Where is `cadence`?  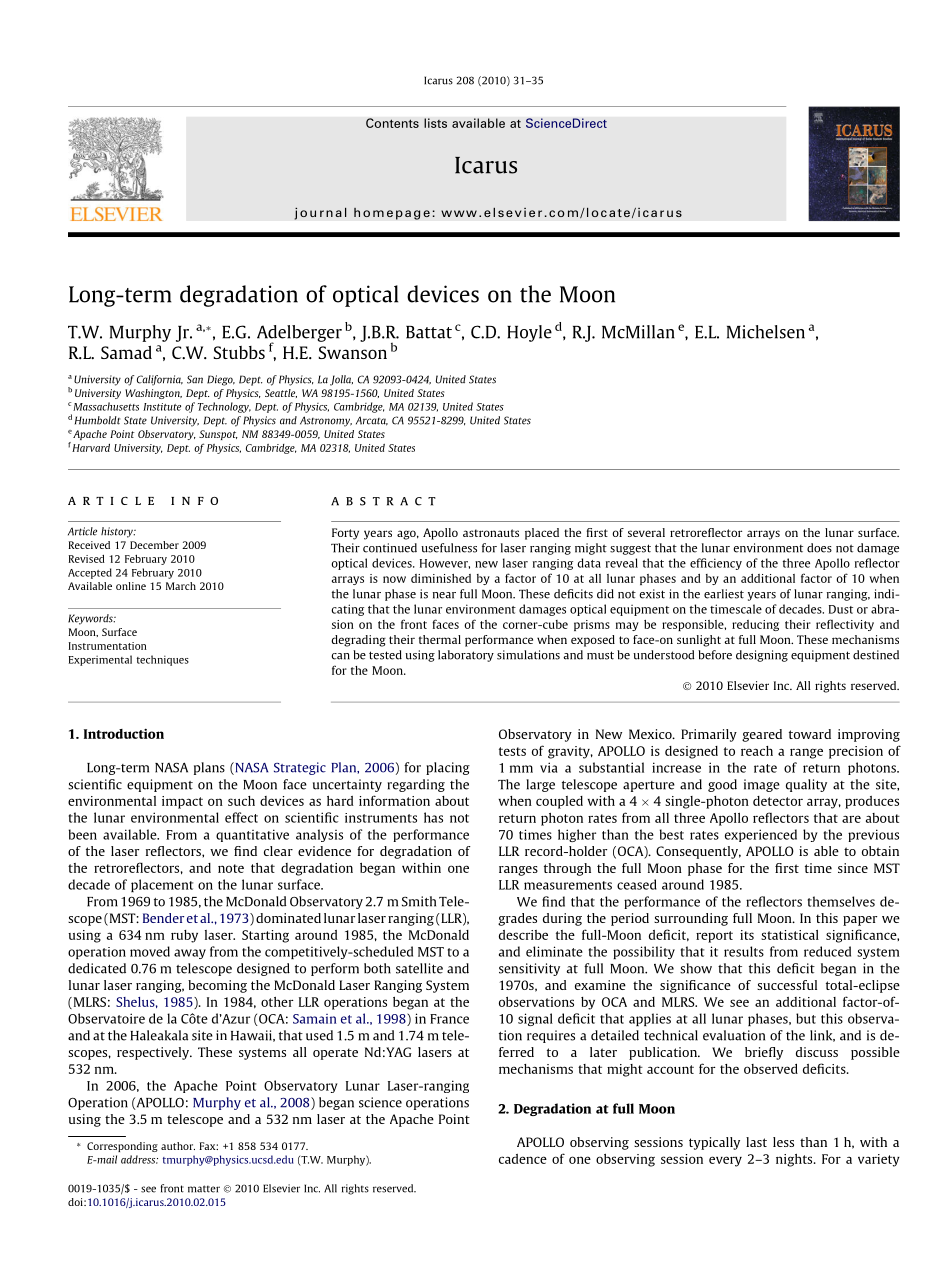 cadence is located at coordinates (523, 1159).
